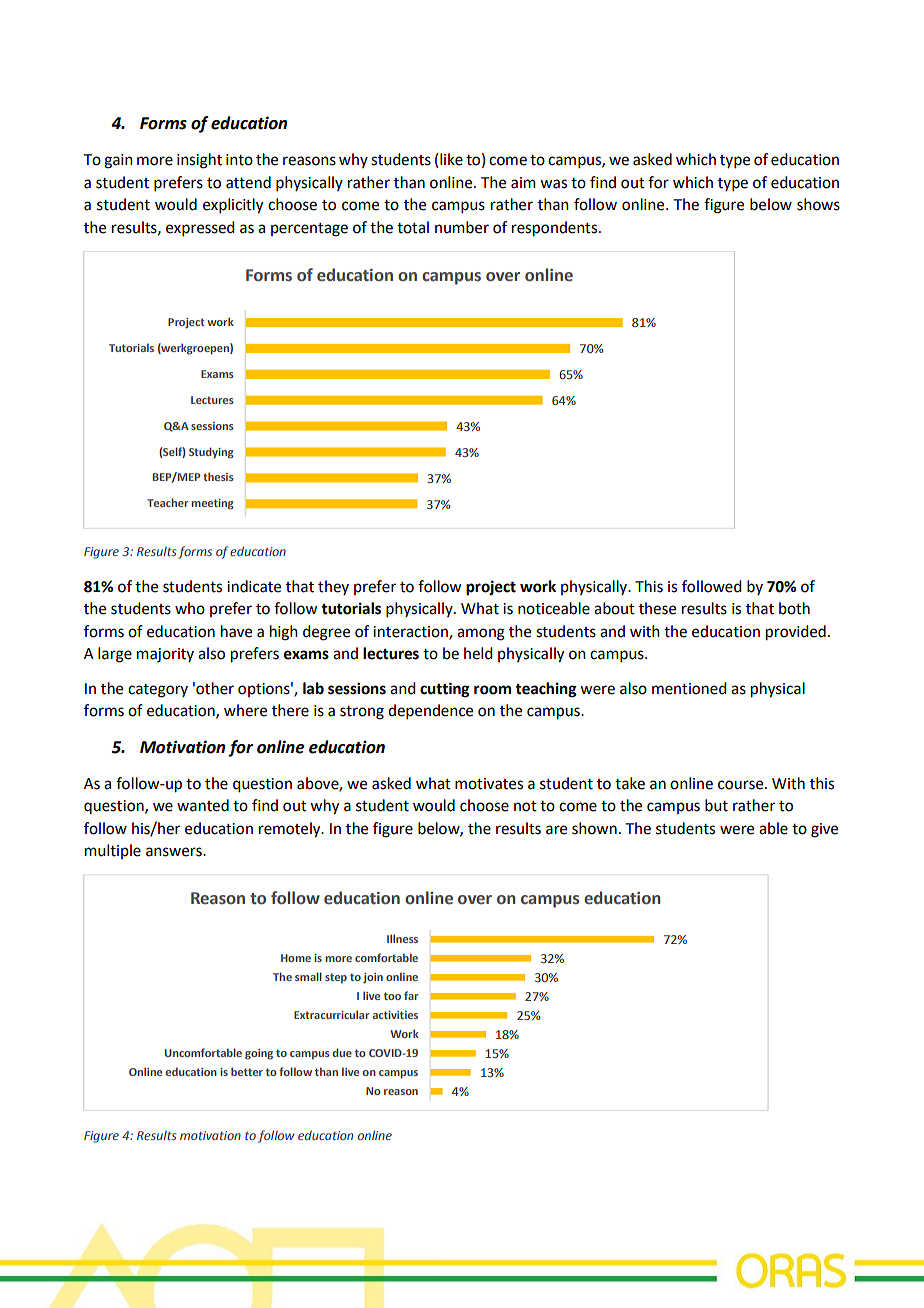 This screenshot has height=1308, width=924. Describe the element at coordinates (411, 995) in the screenshot. I see `far` at that location.
